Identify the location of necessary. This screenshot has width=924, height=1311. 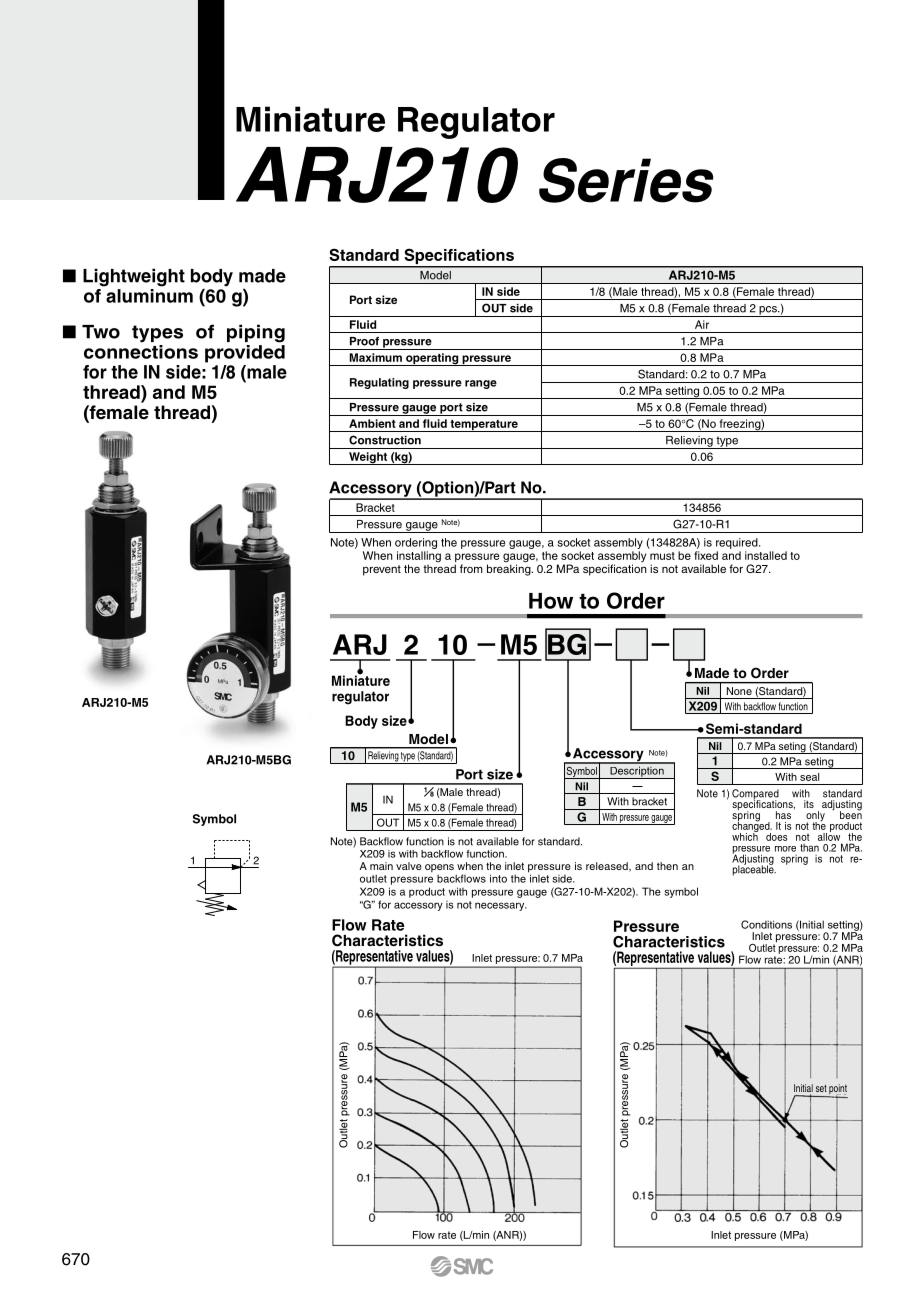
(501, 906).
